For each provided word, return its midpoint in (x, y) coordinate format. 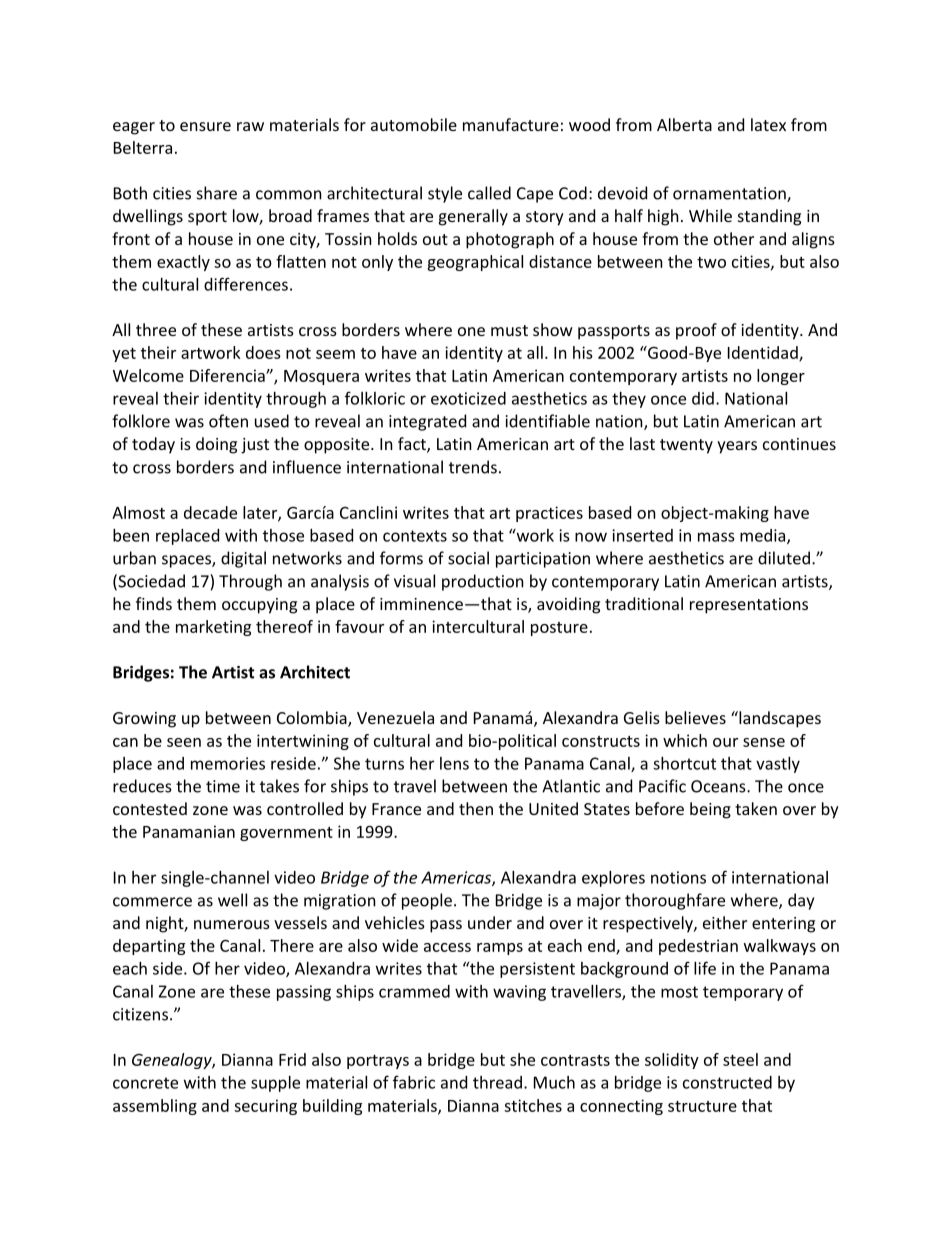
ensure (205, 126)
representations (749, 606)
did (703, 398)
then (476, 808)
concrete (145, 1083)
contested (150, 808)
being (710, 810)
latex (768, 124)
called (489, 193)
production (483, 582)
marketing (213, 628)
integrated (427, 422)
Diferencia (228, 375)
